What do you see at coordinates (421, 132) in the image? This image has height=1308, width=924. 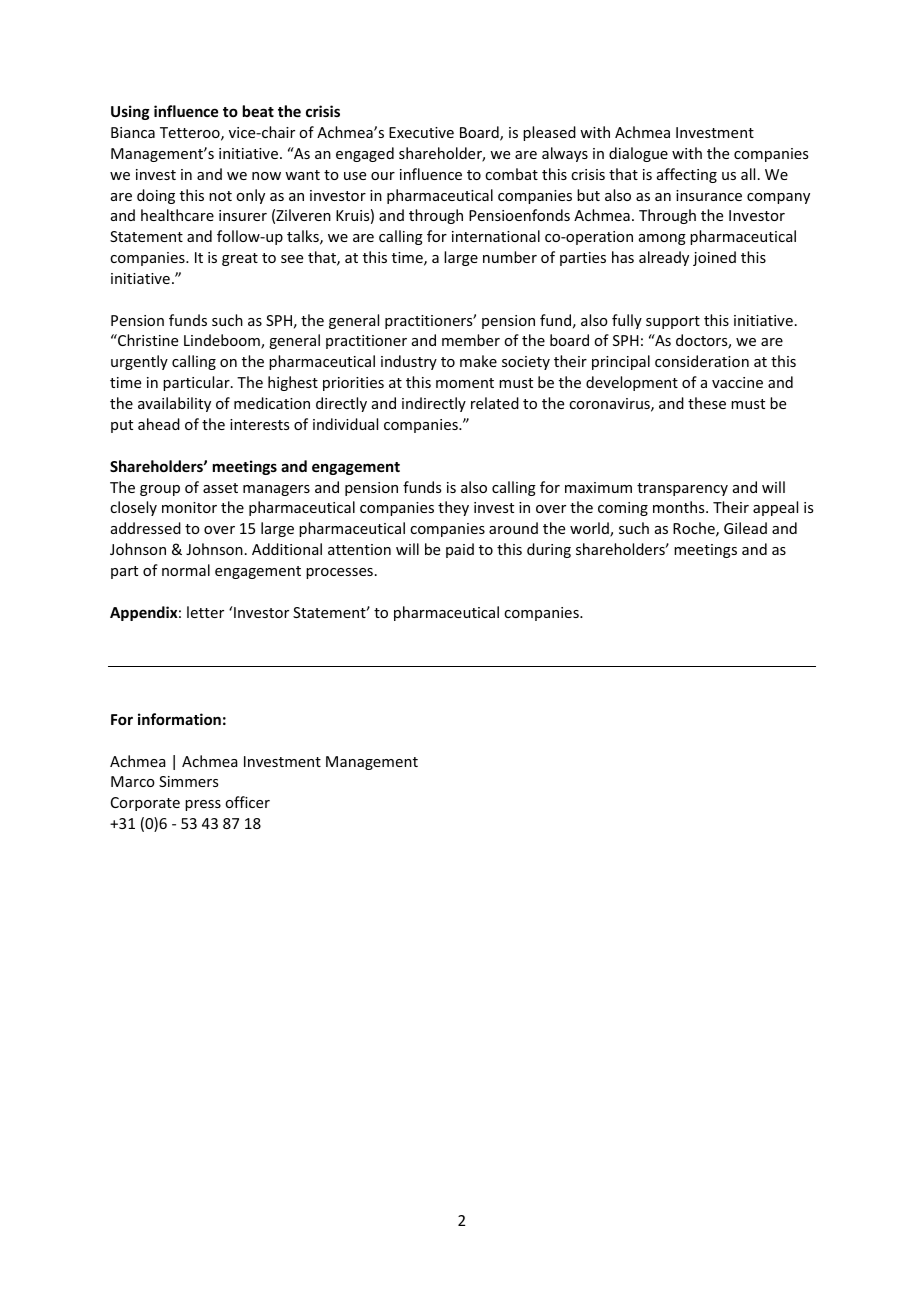 I see `Executive` at bounding box center [421, 132].
